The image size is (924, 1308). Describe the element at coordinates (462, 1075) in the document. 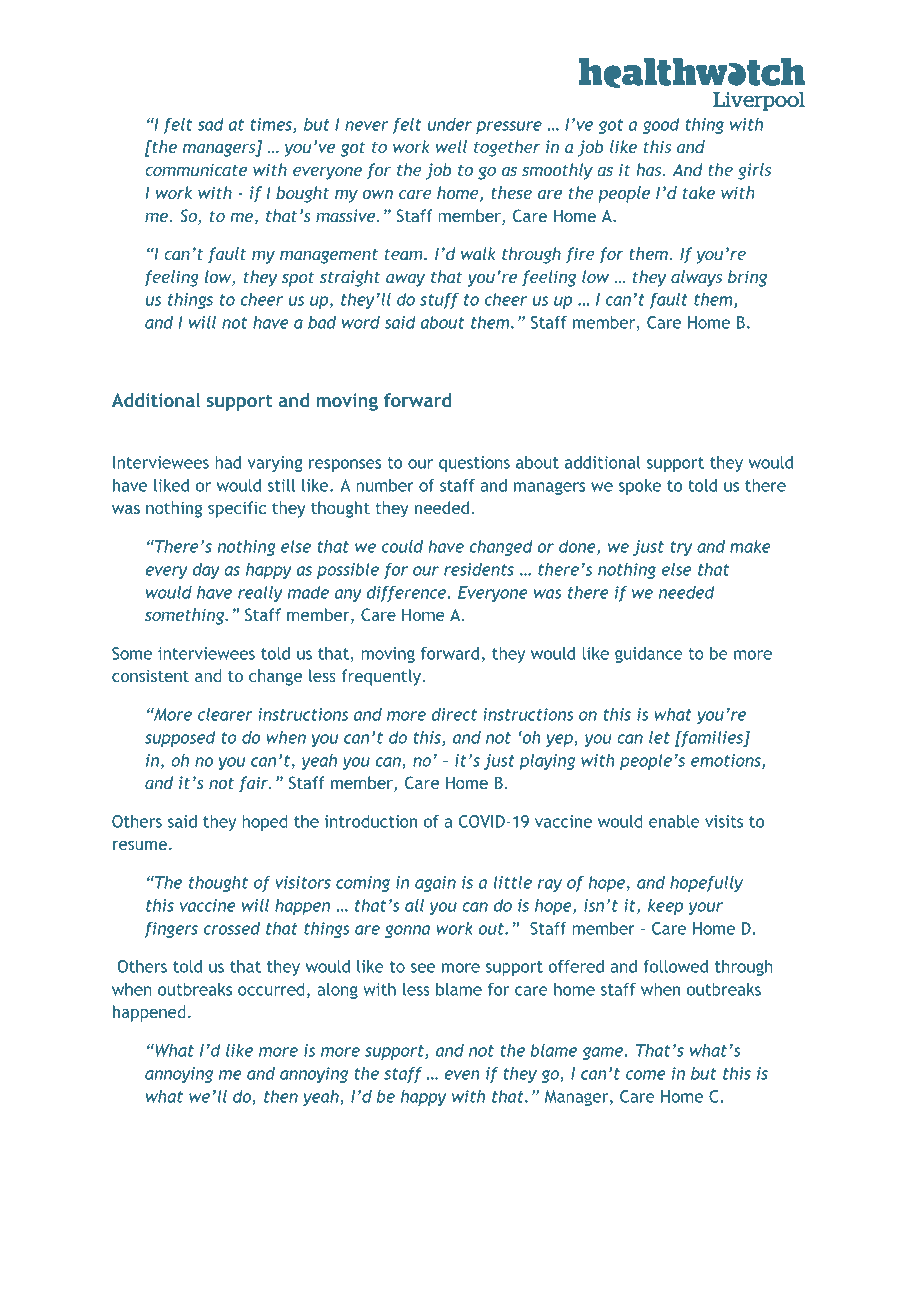

I see `even` at that location.
